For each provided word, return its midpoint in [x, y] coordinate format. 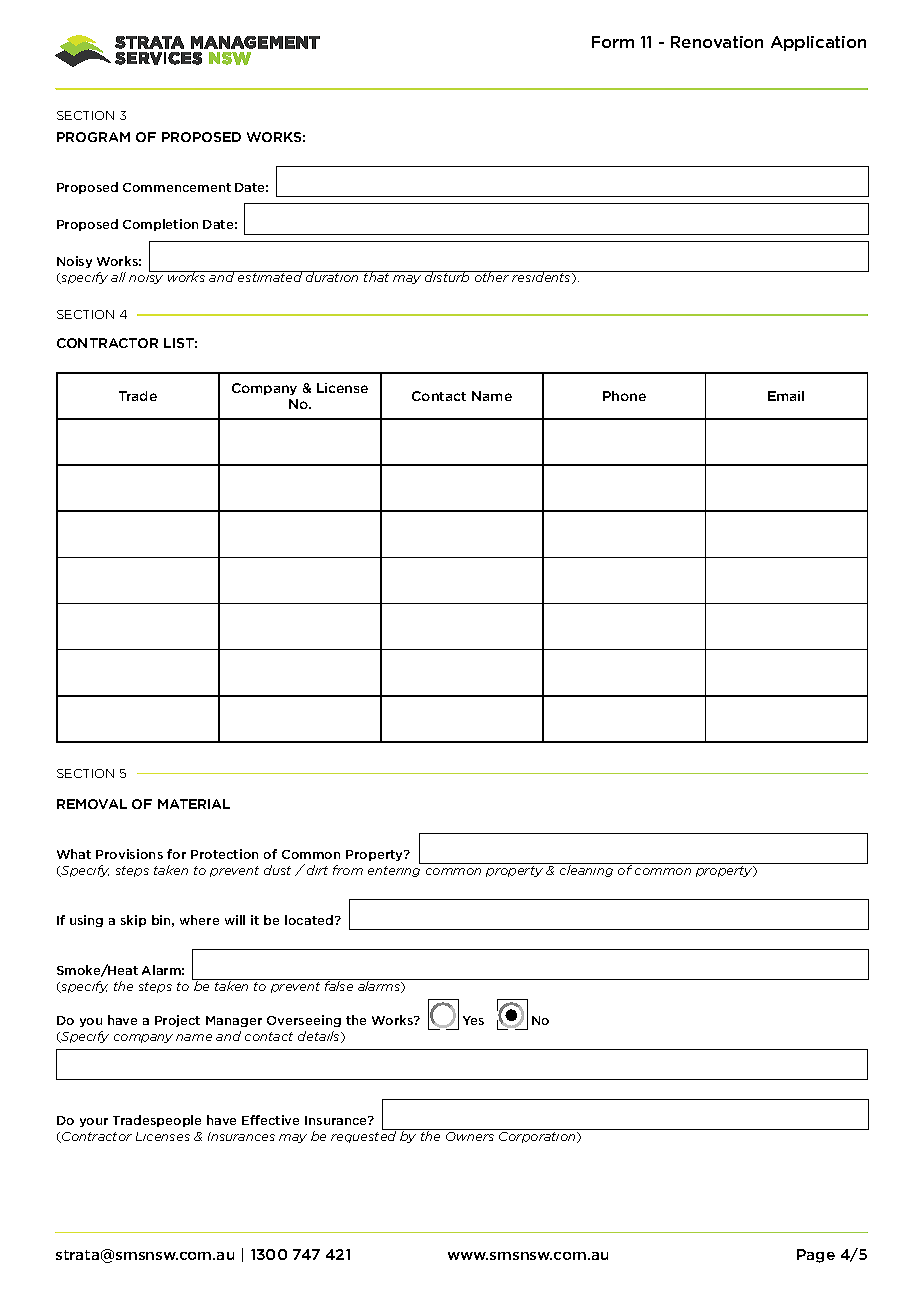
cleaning [587, 870]
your [94, 1122]
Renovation [717, 42]
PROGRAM [93, 137]
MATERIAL [194, 804]
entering [396, 870]
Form [613, 42]
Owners [470, 1136]
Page [816, 1256]
